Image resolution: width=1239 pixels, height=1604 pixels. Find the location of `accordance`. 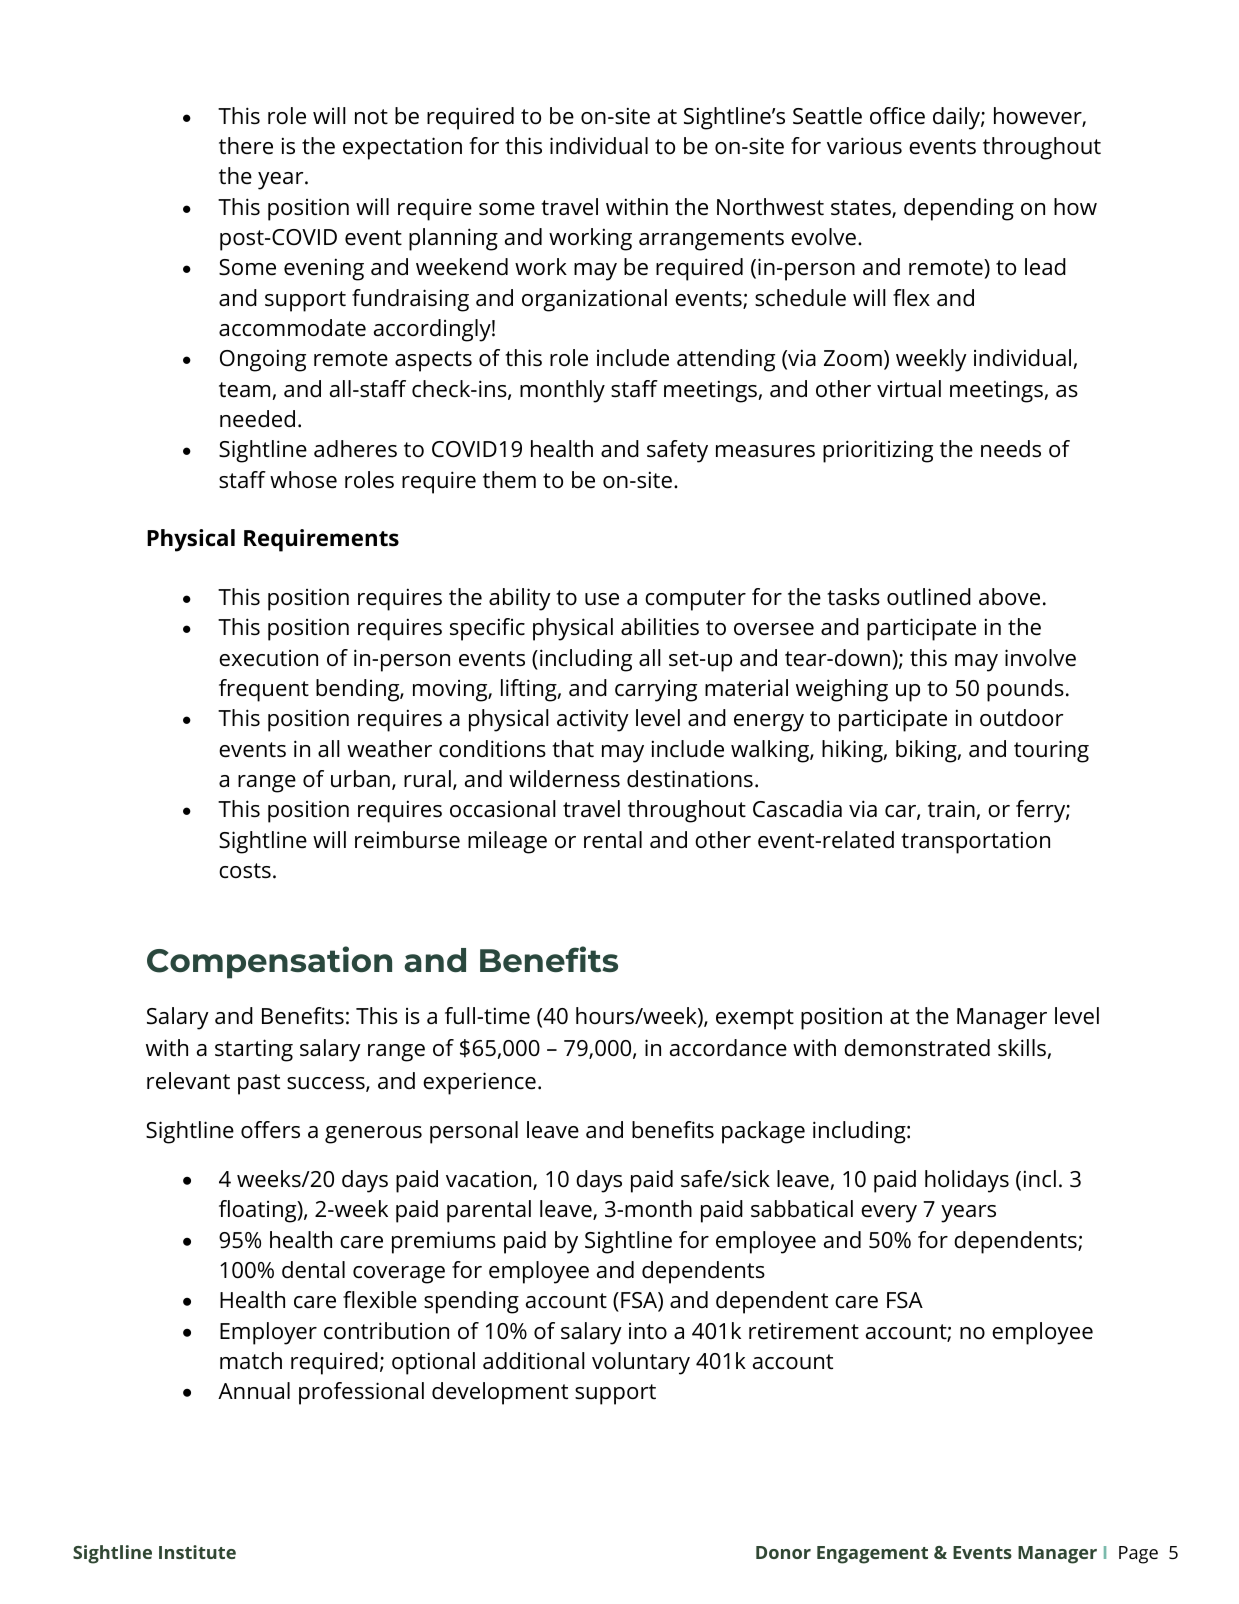

accordance is located at coordinates (728, 1048).
